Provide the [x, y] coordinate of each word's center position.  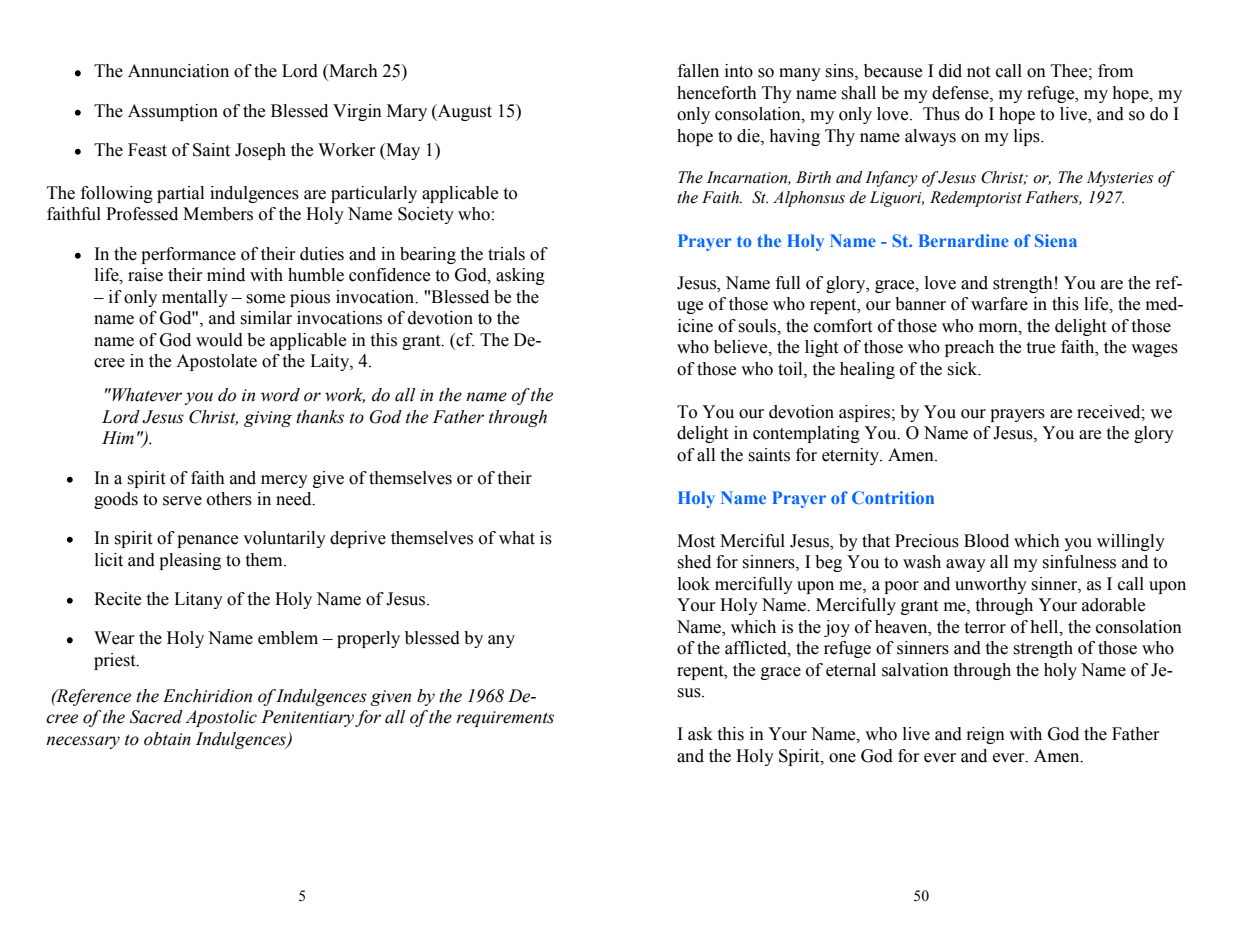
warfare [999, 304]
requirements [505, 719]
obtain [167, 739]
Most [696, 541]
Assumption [173, 112]
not [978, 72]
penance [207, 541]
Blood [986, 541]
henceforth [717, 93]
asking [520, 276]
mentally [195, 298]
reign [985, 735]
